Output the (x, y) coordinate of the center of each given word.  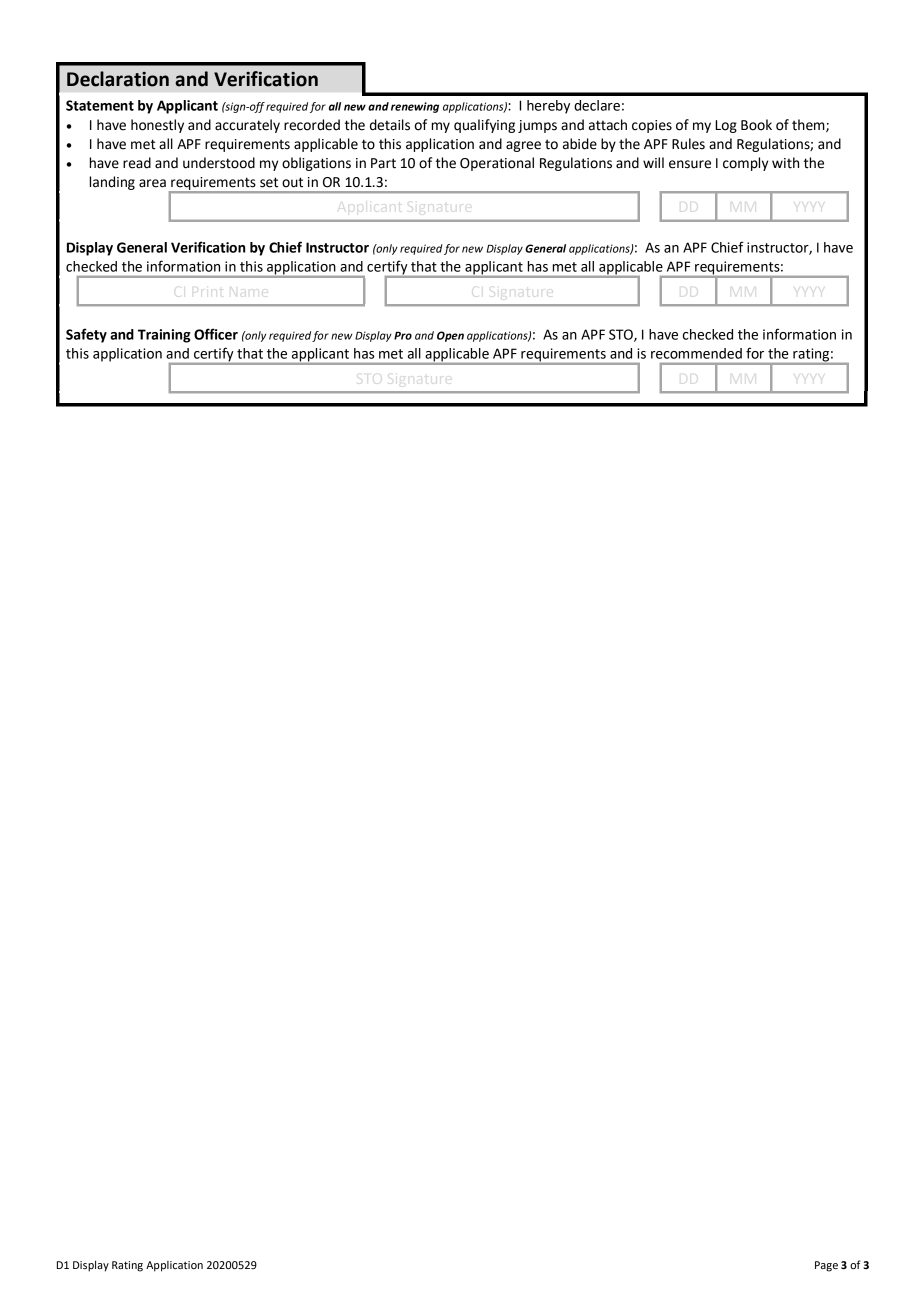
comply (745, 164)
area (152, 183)
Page (826, 1266)
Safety (86, 335)
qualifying (484, 126)
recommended (696, 353)
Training (164, 336)
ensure (690, 164)
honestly (157, 126)
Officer (216, 334)
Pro (403, 335)
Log (726, 126)
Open (450, 336)
